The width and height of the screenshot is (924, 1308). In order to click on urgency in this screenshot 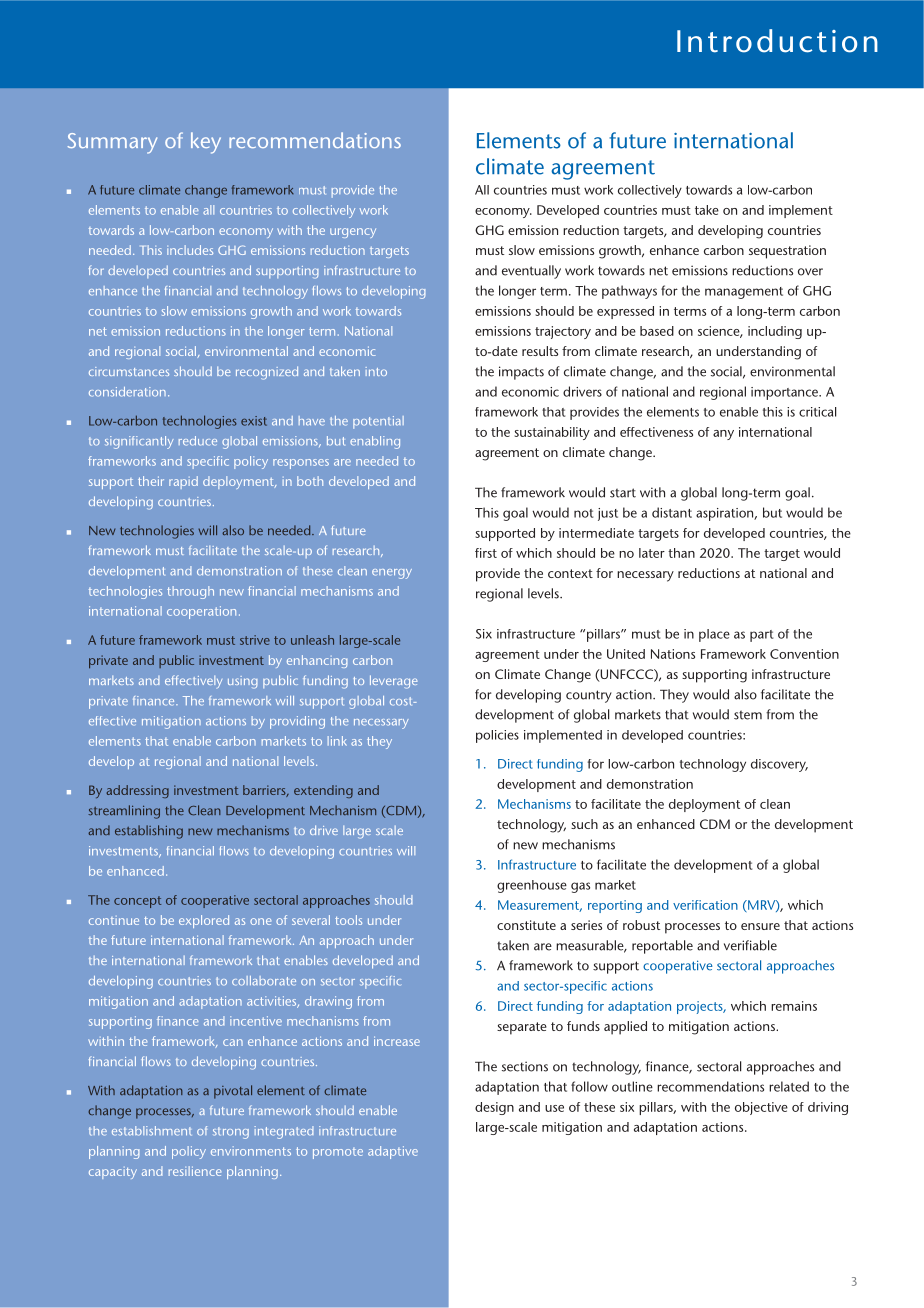, I will do `click(353, 233)`.
